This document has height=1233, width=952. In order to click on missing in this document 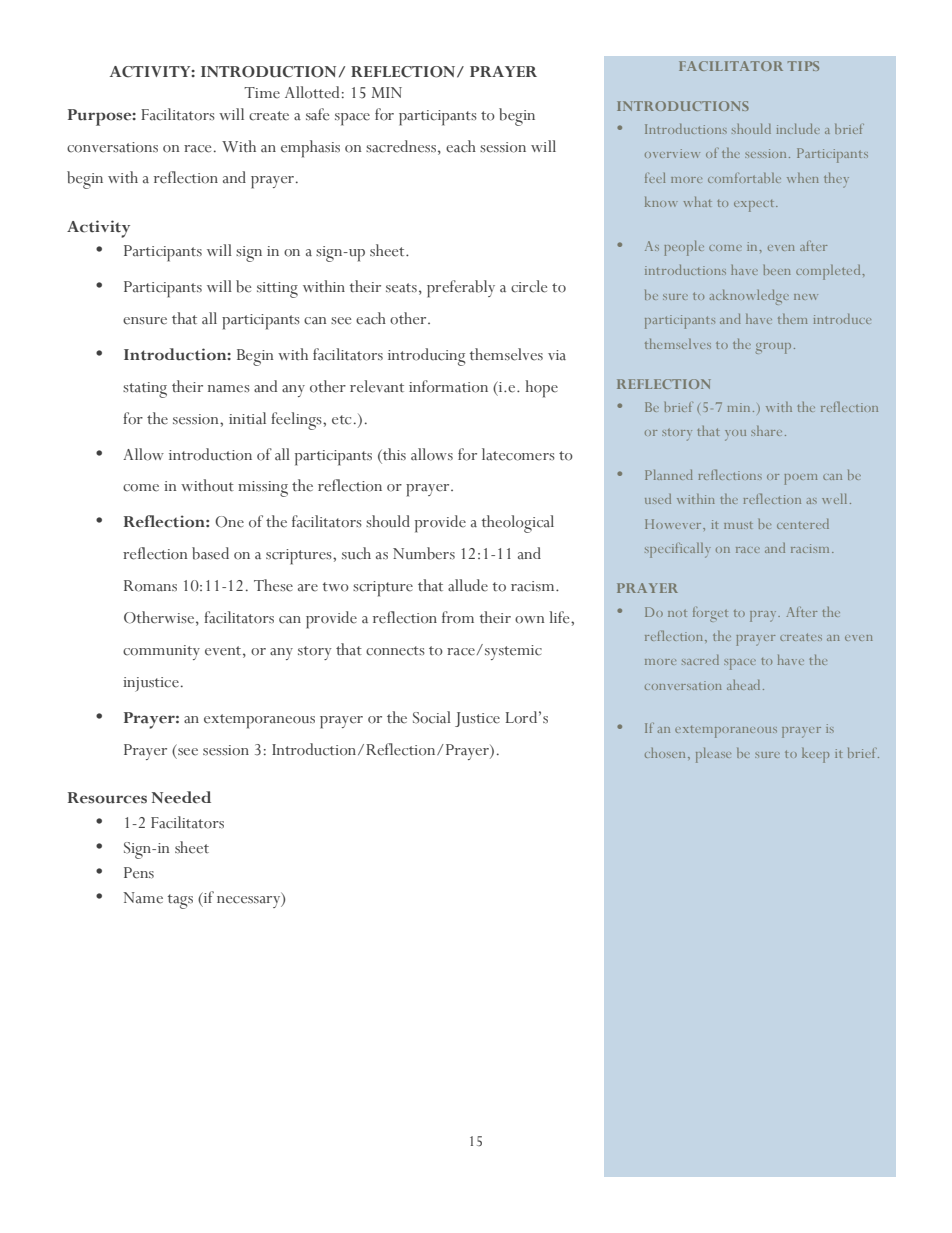, I will do `click(263, 489)`.
